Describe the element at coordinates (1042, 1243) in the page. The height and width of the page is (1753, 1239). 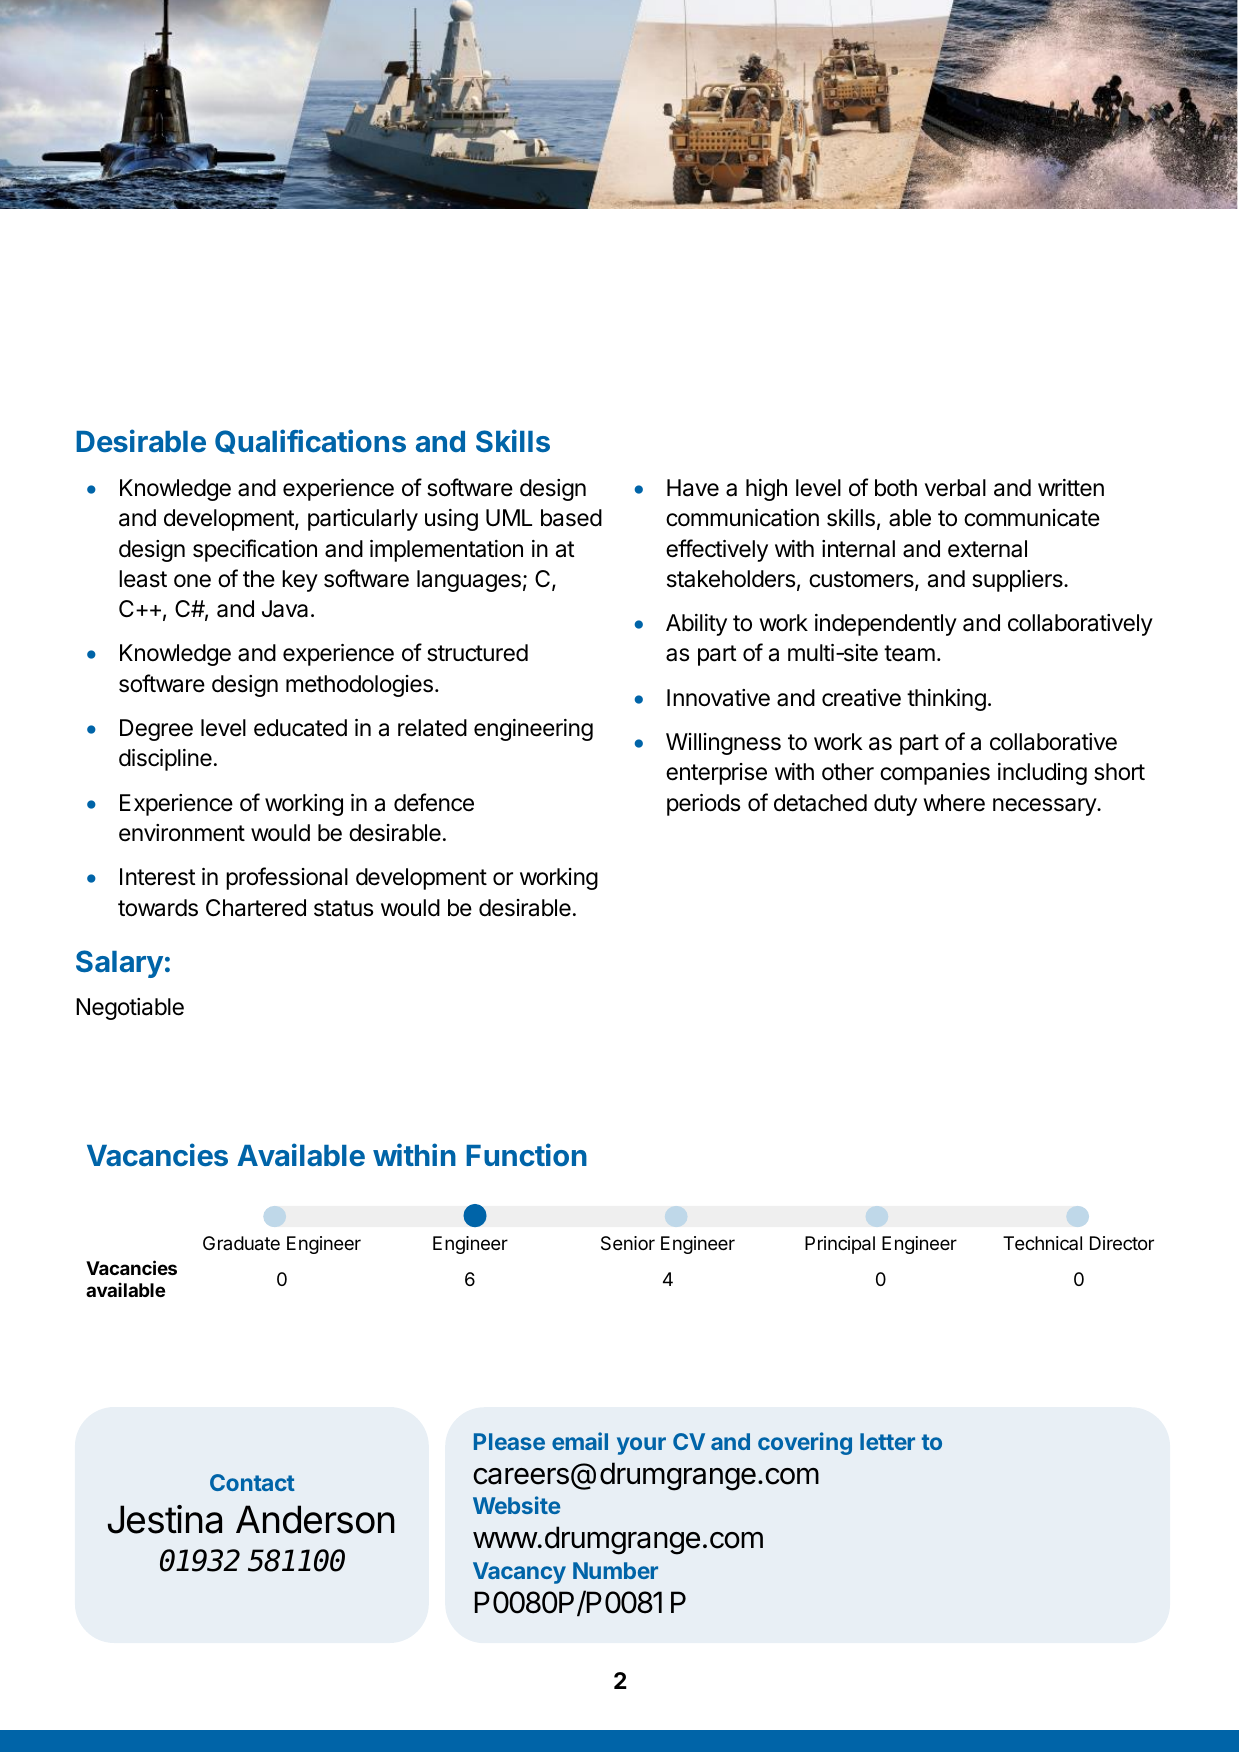
I see `Technical` at that location.
